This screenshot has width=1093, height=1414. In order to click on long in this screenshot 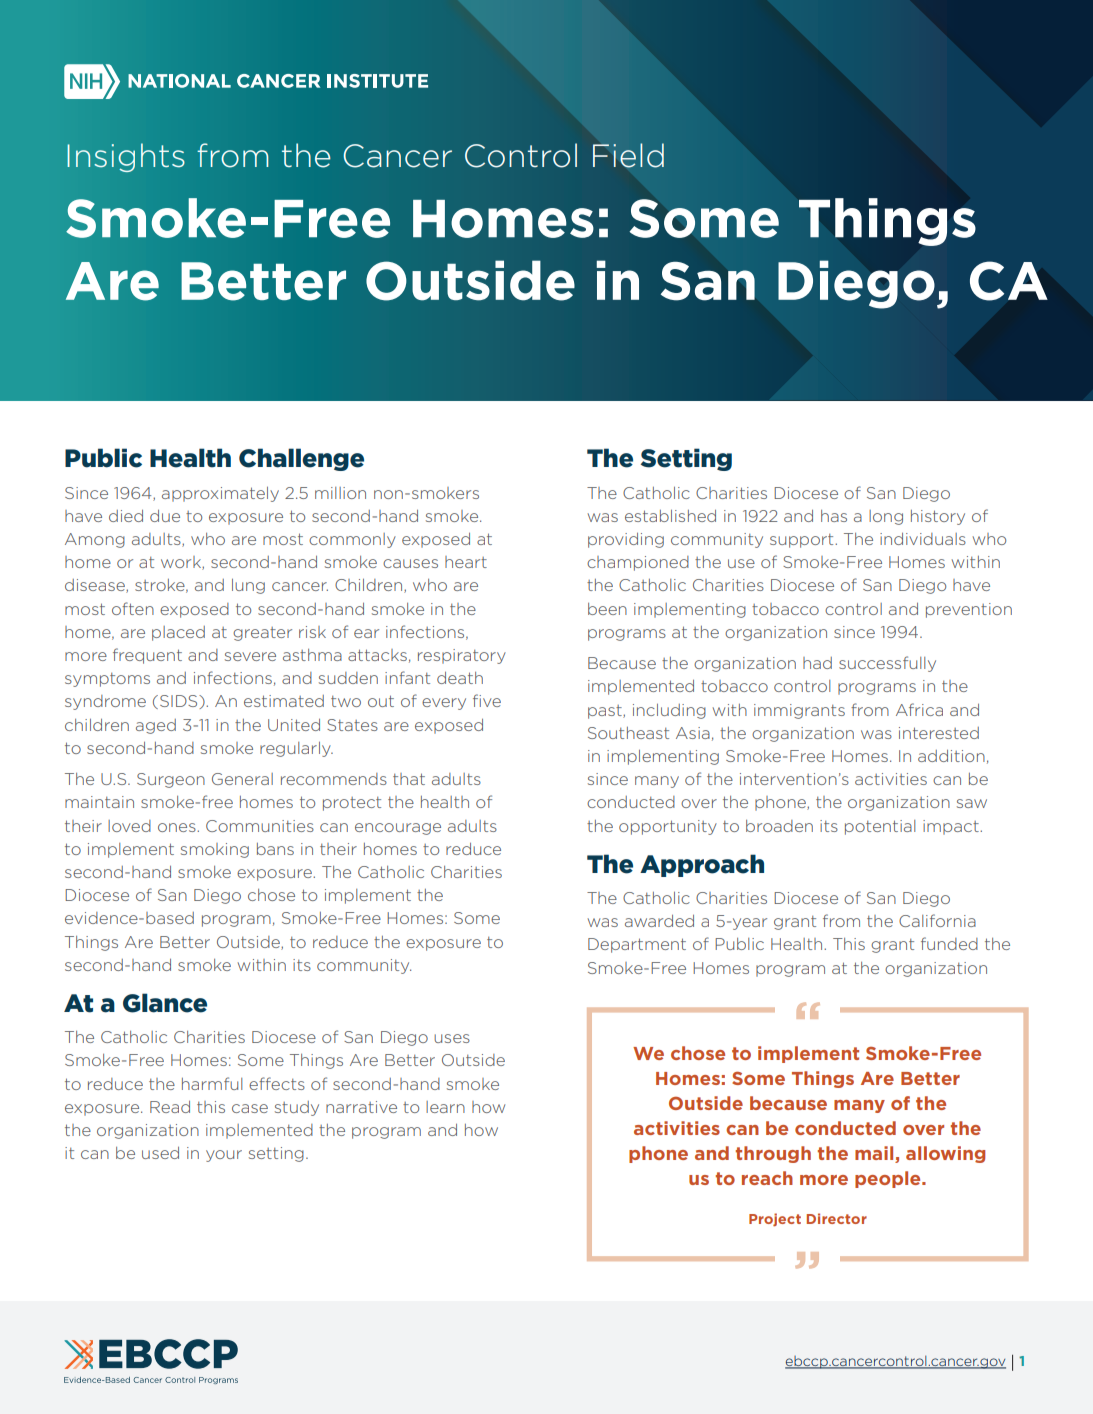, I will do `click(886, 517)`.
